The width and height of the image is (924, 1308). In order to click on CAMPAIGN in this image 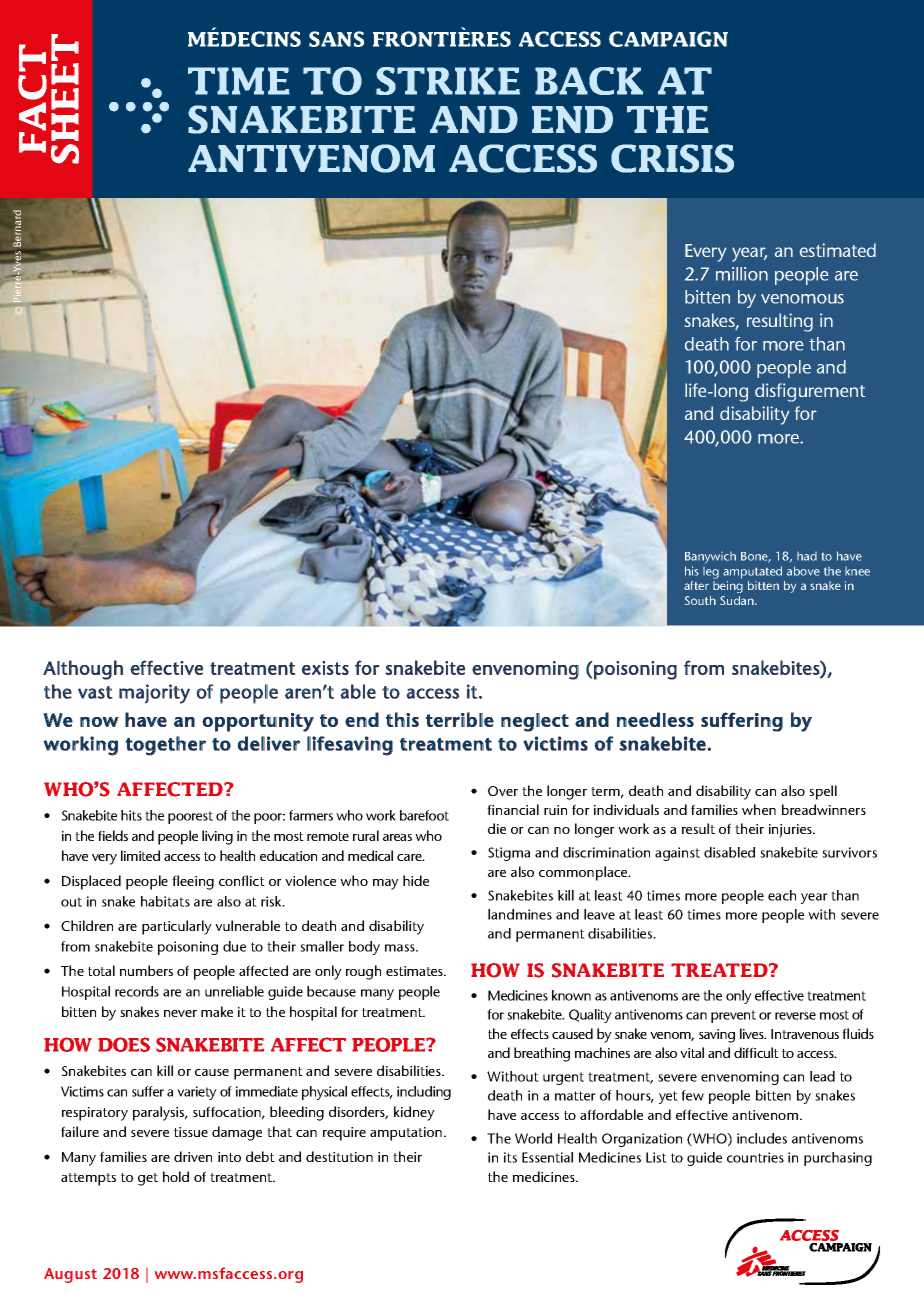, I will do `click(668, 39)`.
